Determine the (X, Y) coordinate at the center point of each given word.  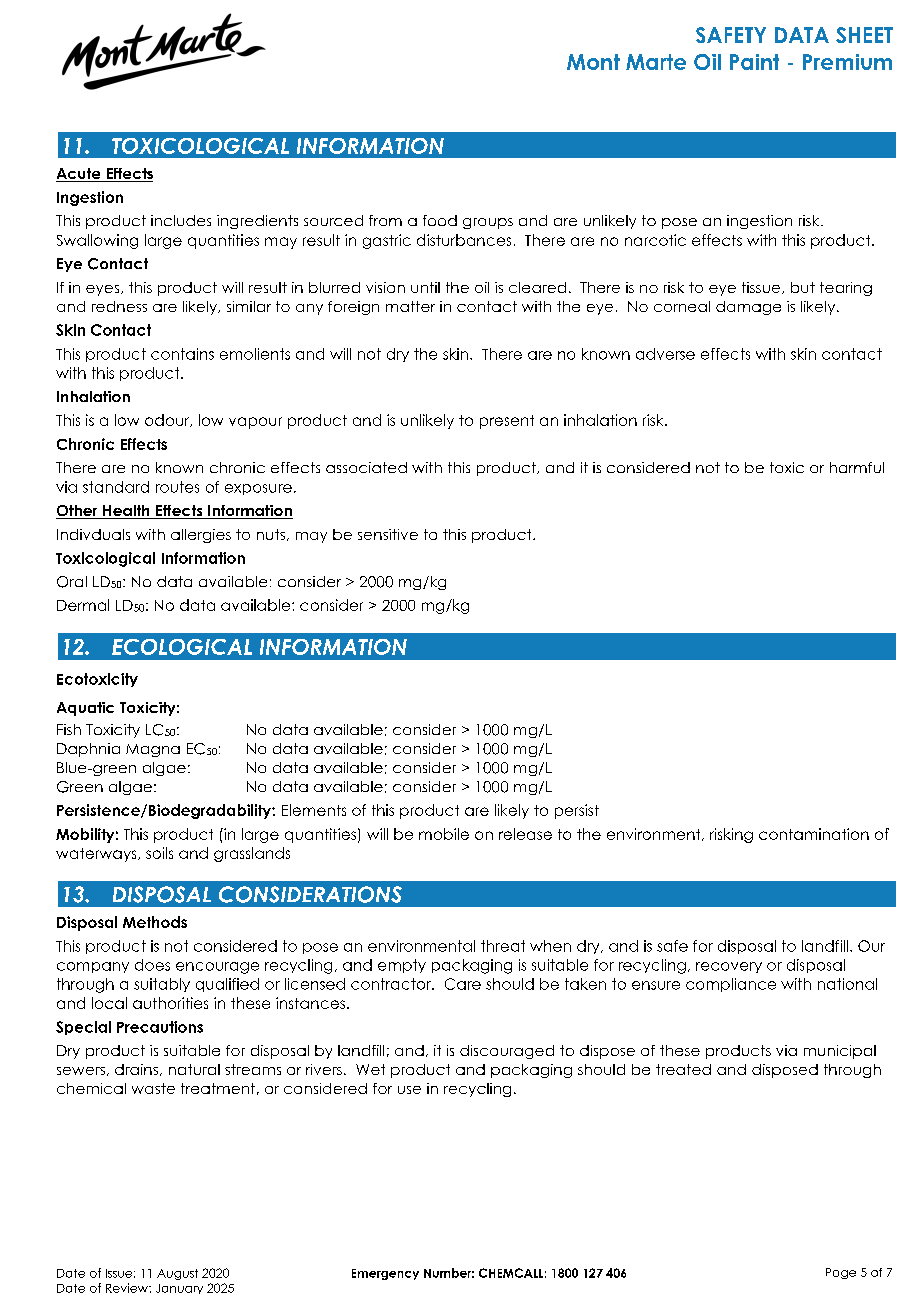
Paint (754, 62)
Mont (593, 62)
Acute (79, 175)
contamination (814, 834)
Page (841, 1273)
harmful (857, 467)
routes (177, 487)
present (507, 422)
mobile (444, 834)
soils (159, 853)
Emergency (385, 1274)
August (177, 1274)
